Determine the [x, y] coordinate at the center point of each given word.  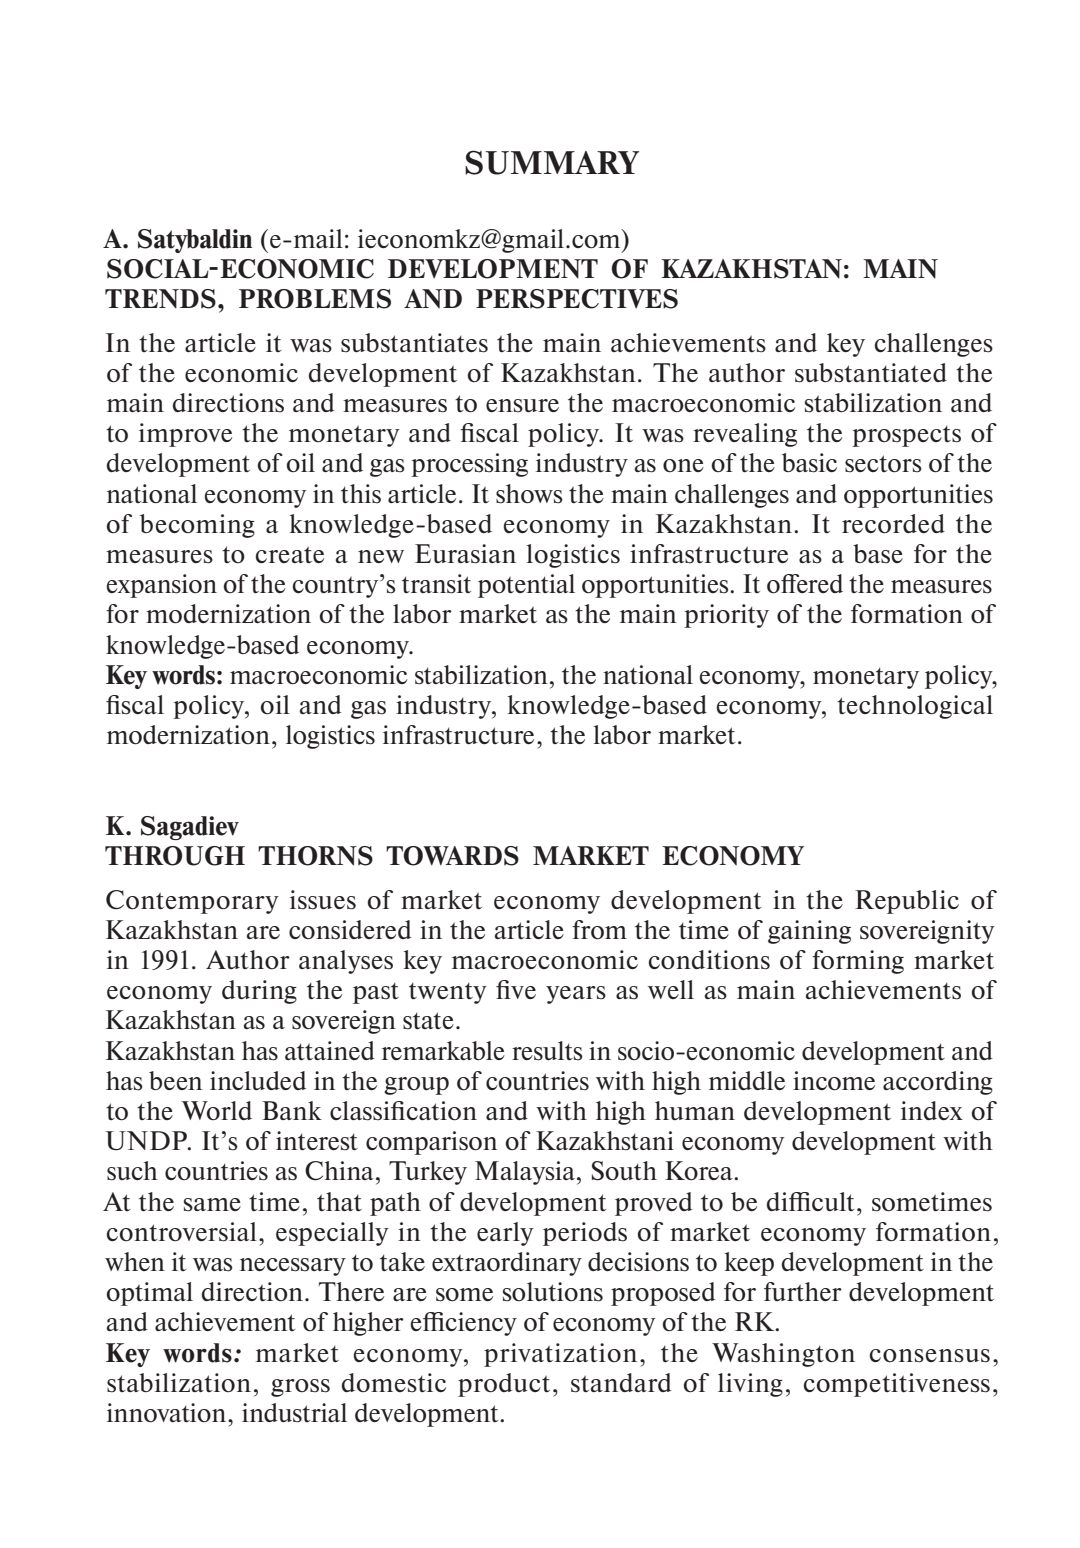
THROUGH [175, 856]
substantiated [871, 373]
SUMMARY [552, 162]
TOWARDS [452, 856]
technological [915, 707]
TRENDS [160, 299]
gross [300, 1388]
